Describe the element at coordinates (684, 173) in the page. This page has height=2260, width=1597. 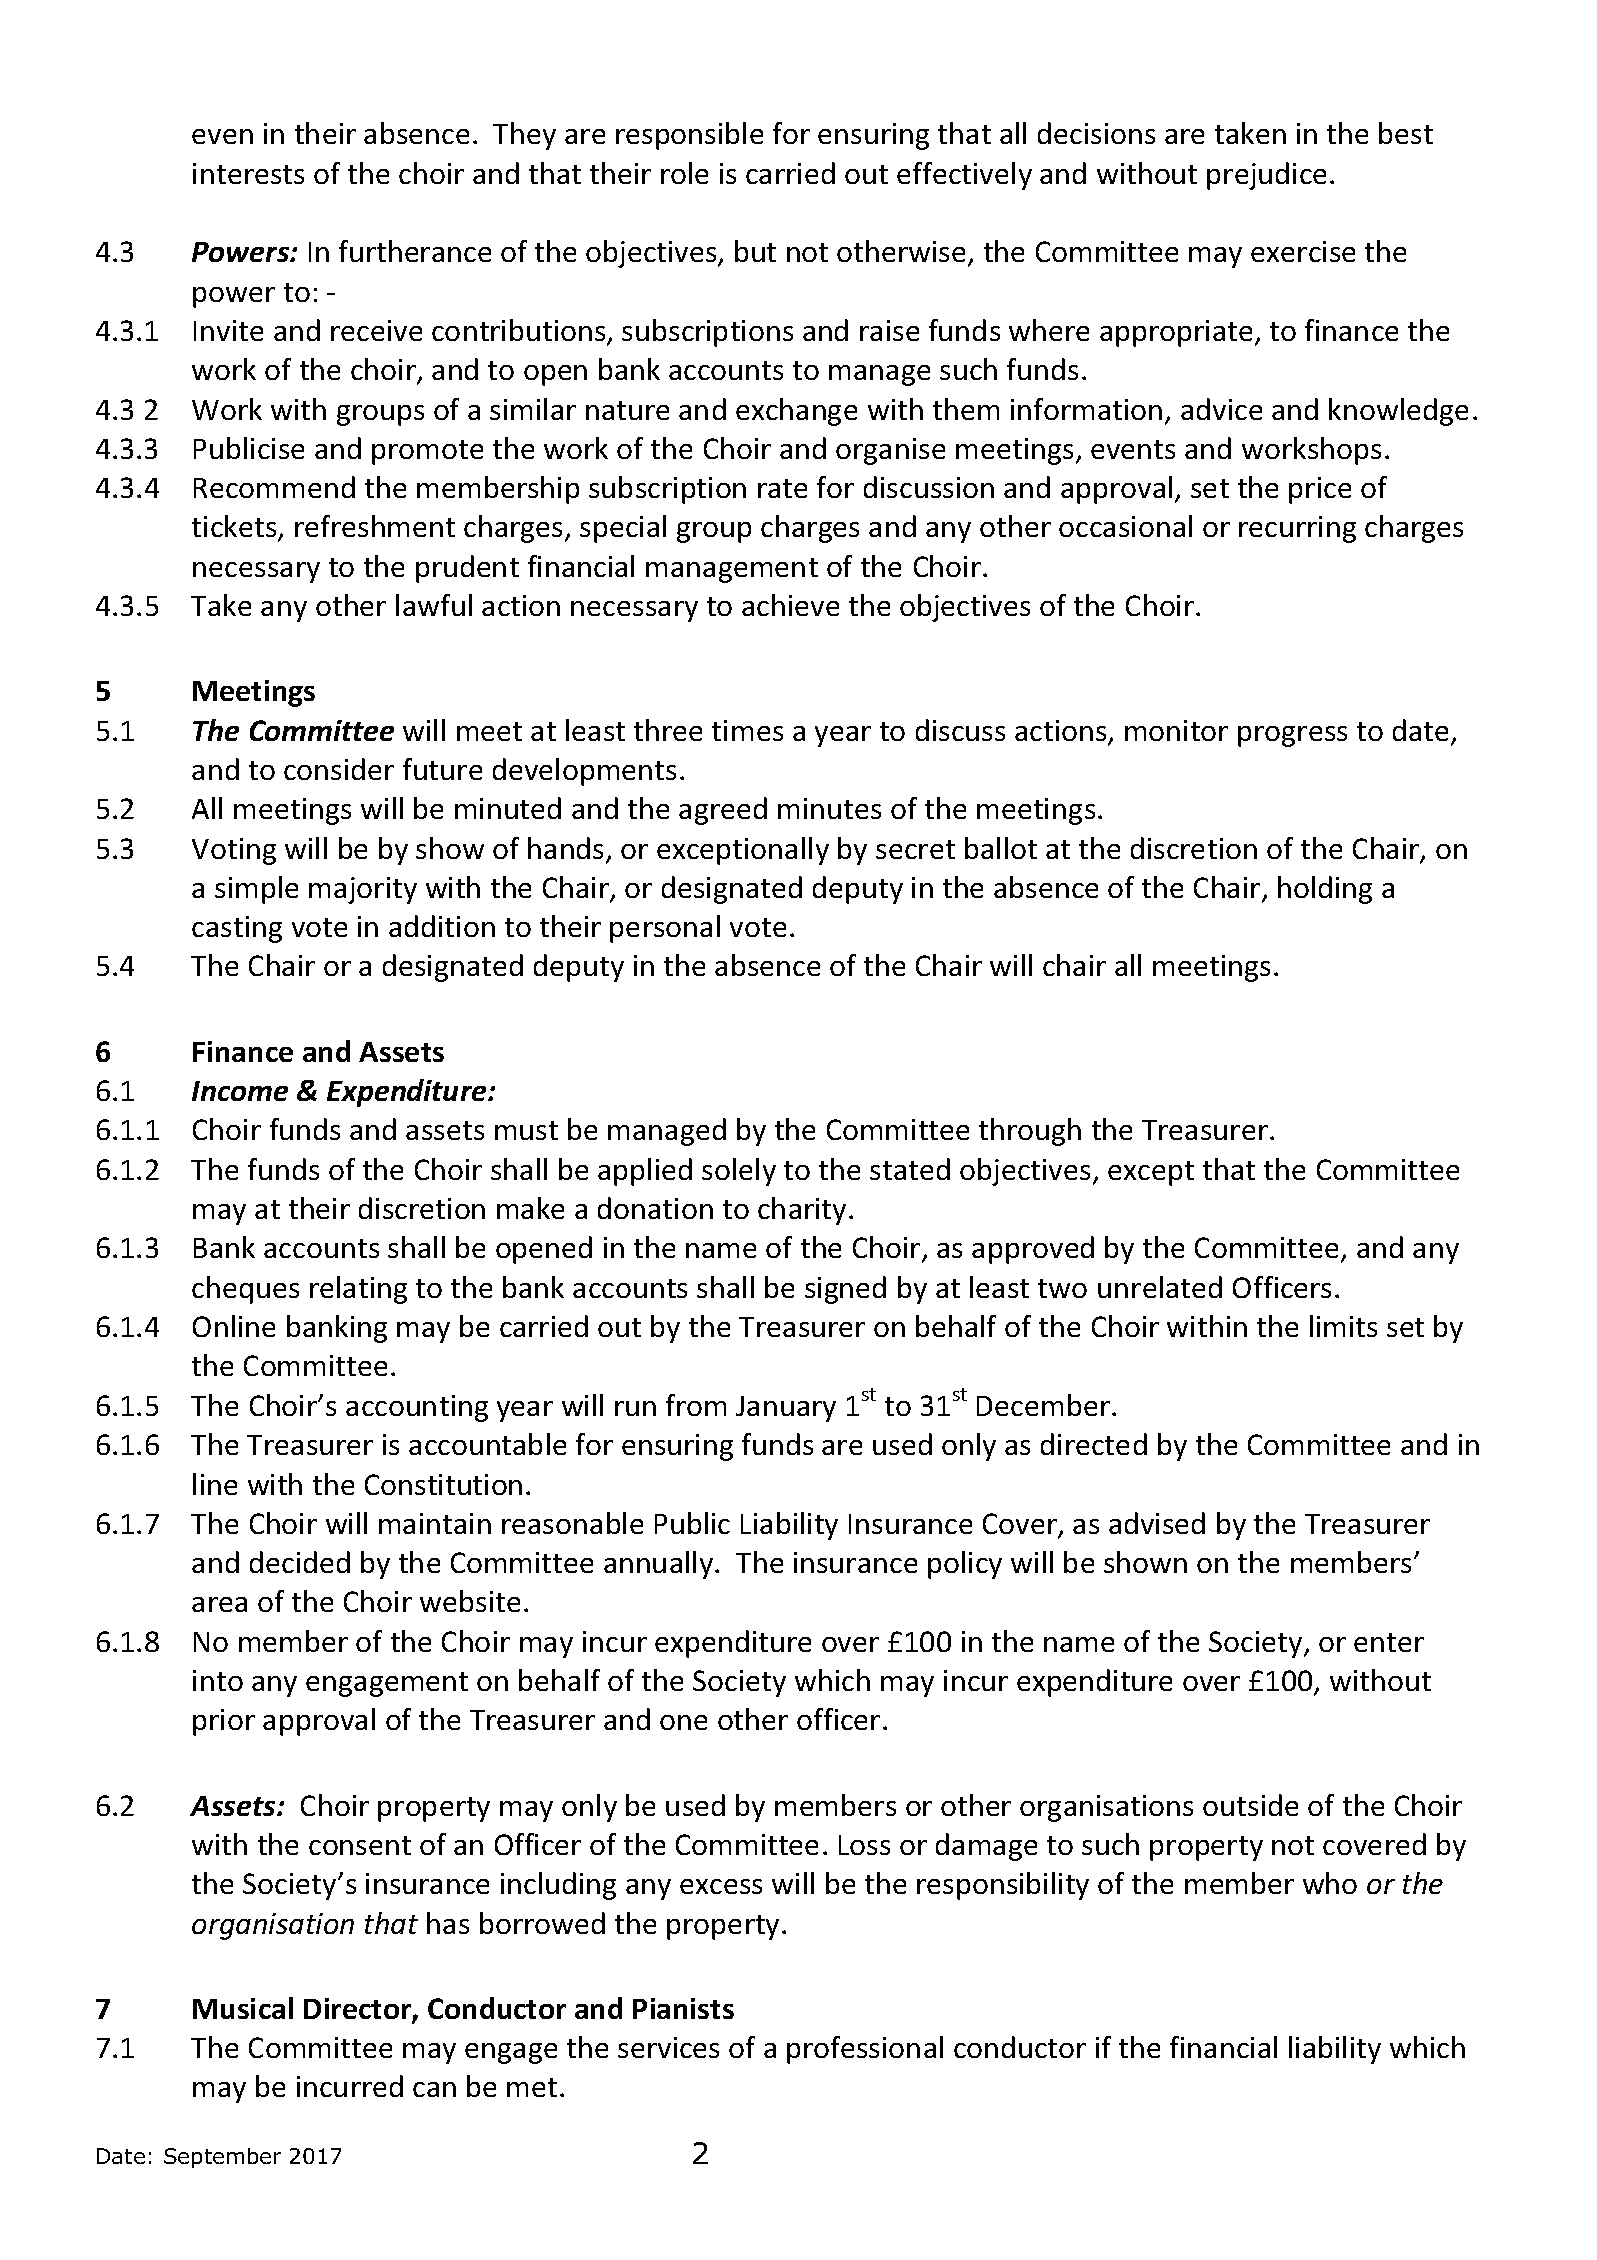
I see `role` at that location.
